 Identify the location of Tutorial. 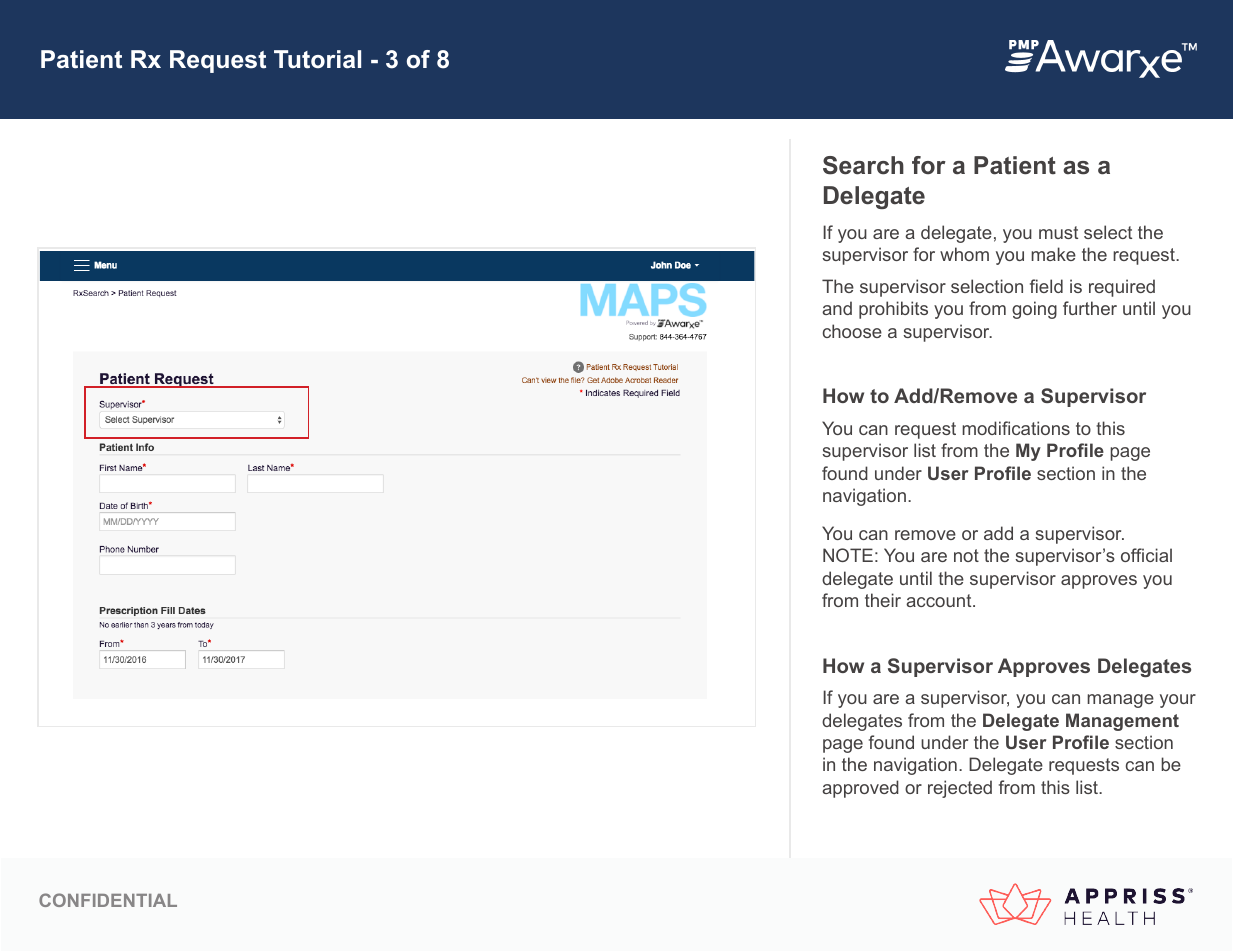
(317, 59).
